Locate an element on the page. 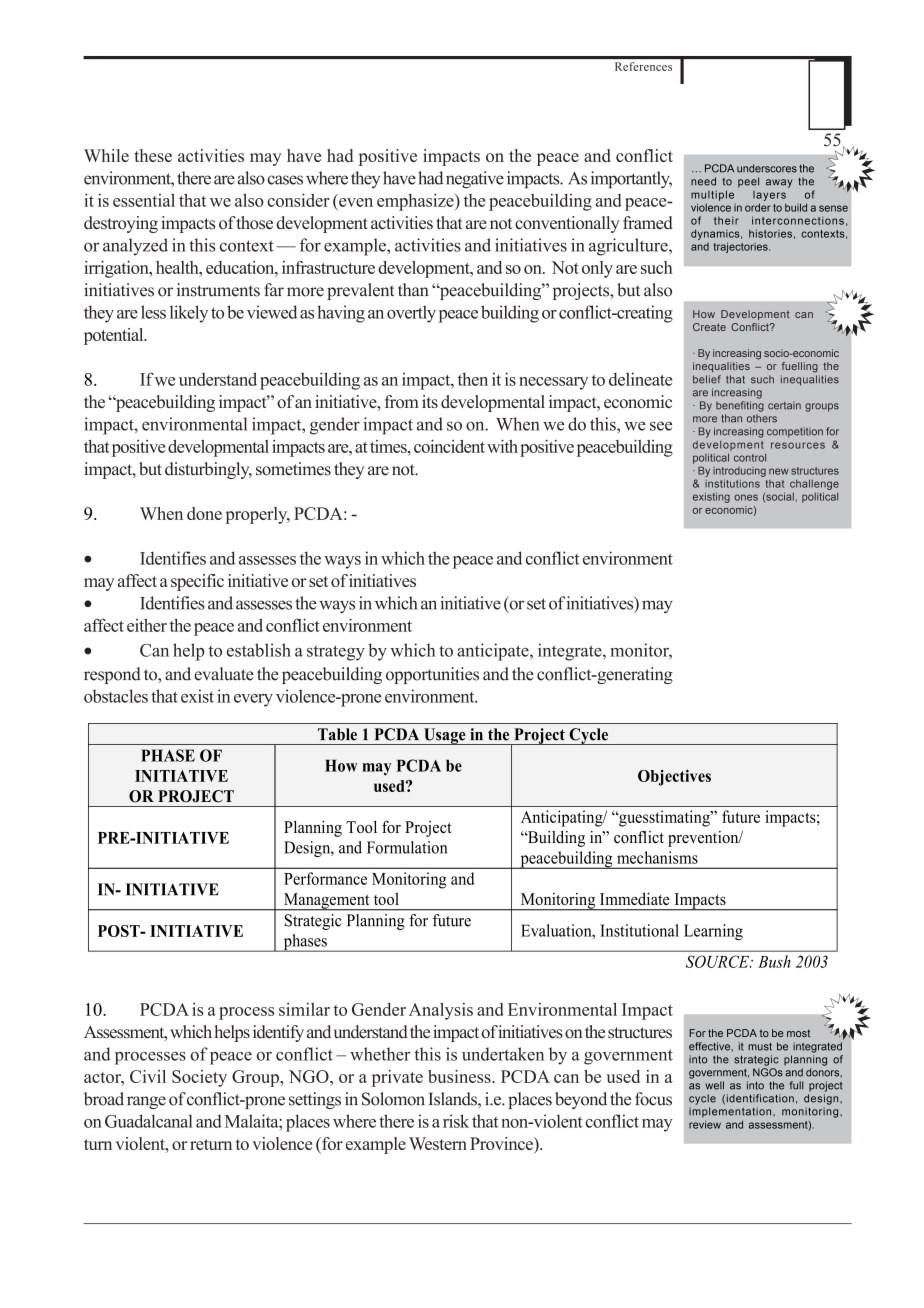  Management is located at coordinates (327, 902).
